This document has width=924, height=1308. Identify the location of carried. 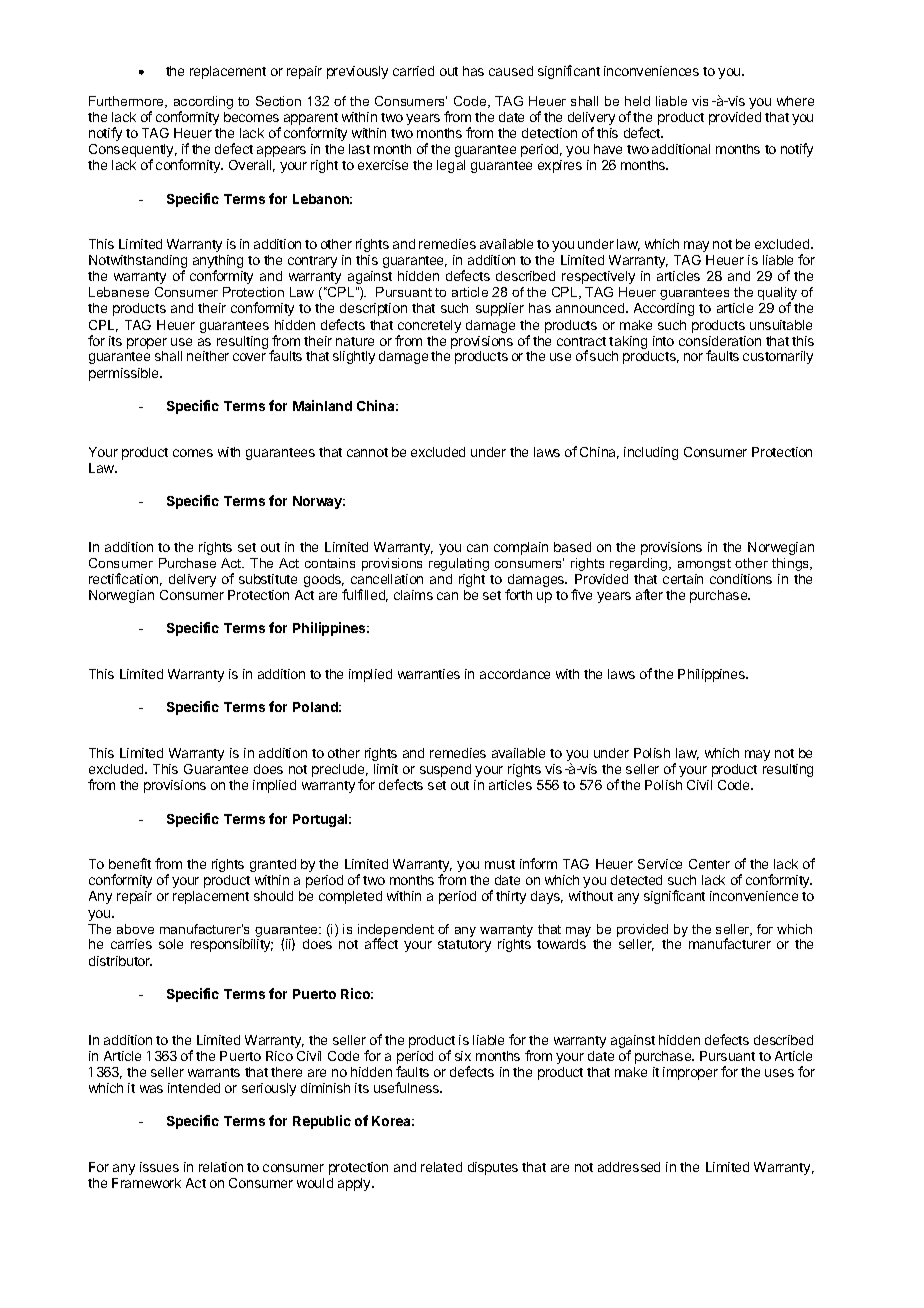
(413, 71).
